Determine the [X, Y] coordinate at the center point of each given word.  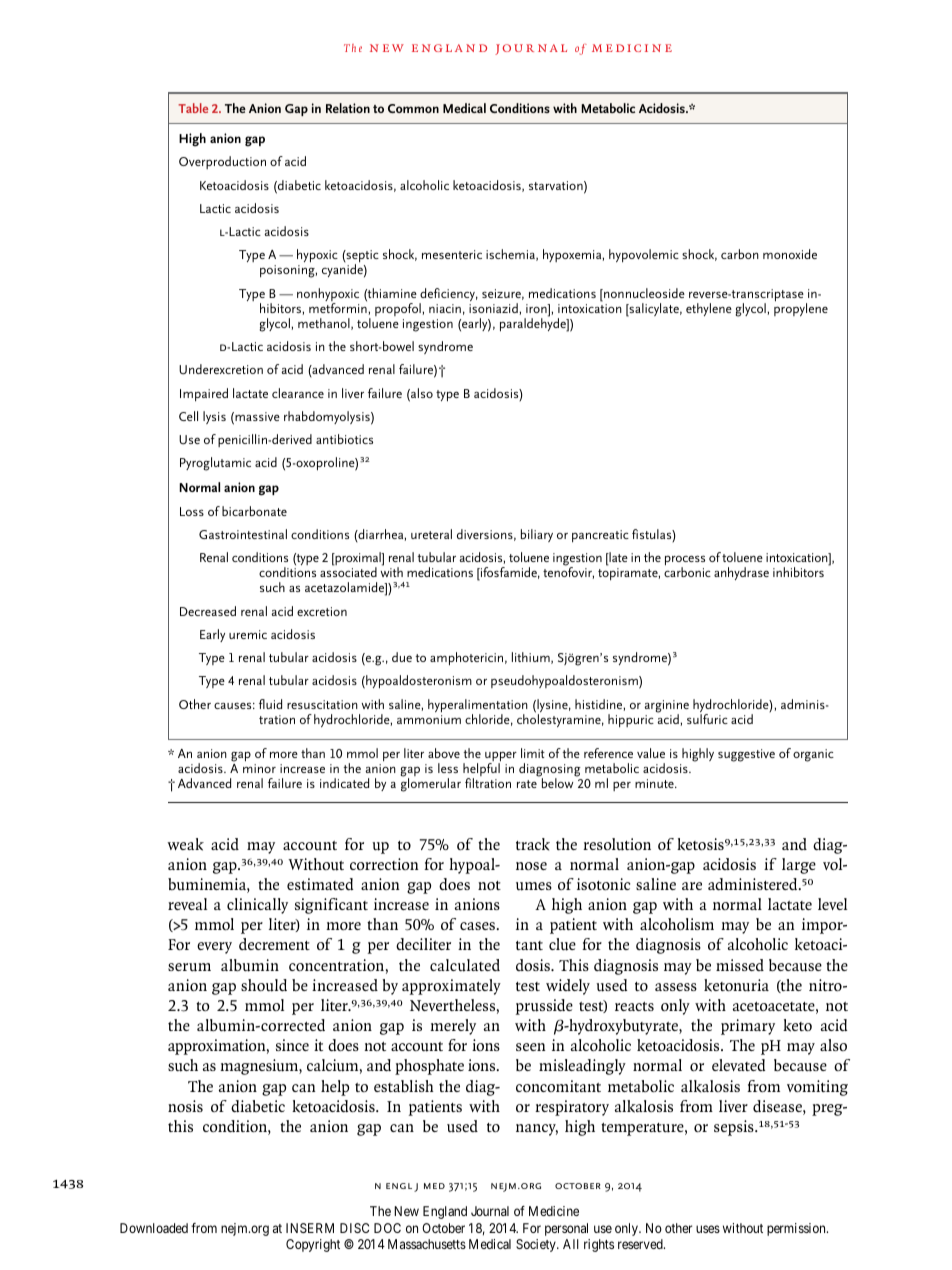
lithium [532, 658]
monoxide [790, 254]
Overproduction [222, 162]
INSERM [310, 1228]
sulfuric [707, 719]
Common [413, 108]
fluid [270, 704]
